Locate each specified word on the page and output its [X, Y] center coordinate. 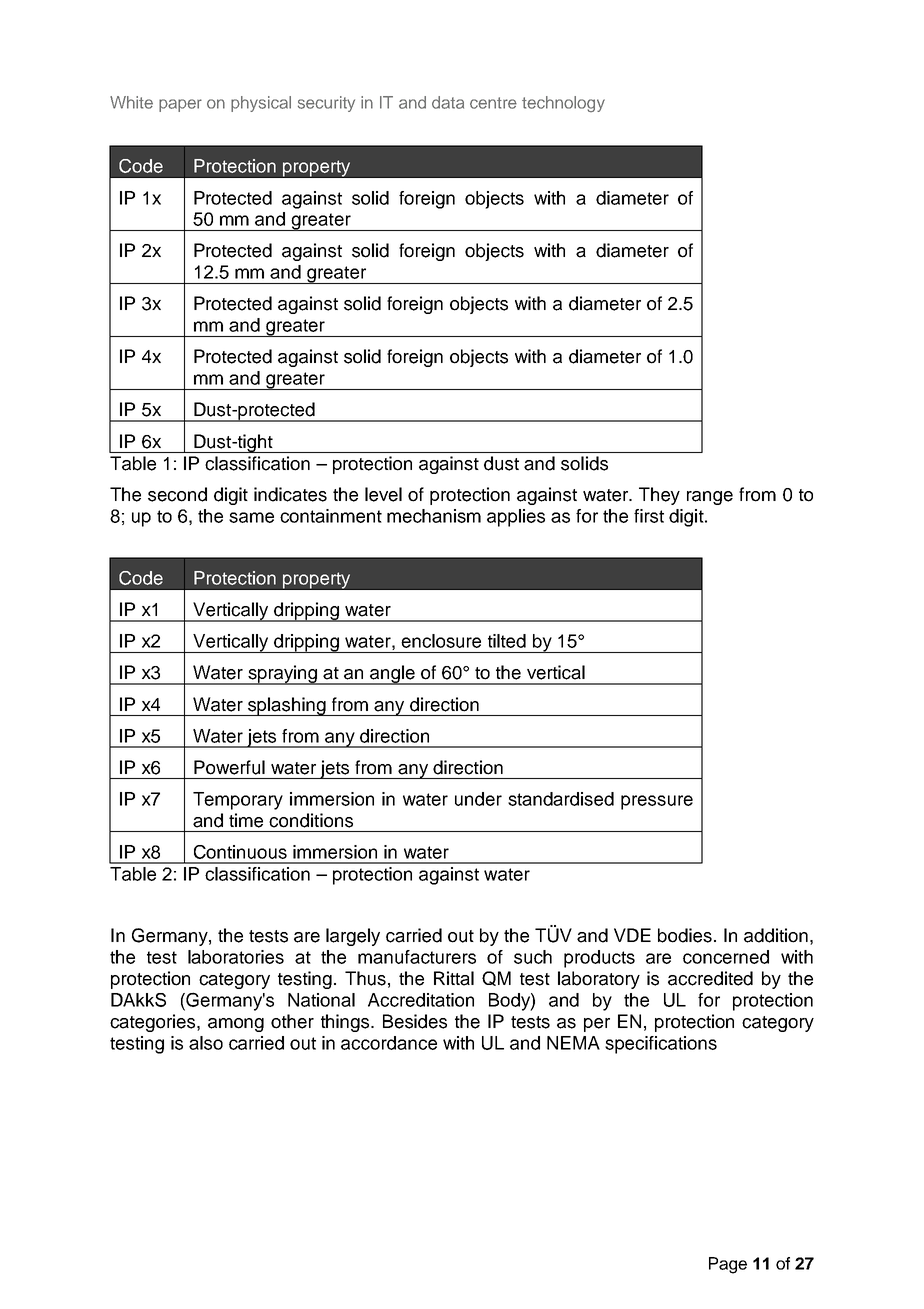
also [206, 1043]
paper [180, 105]
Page [728, 1265]
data [448, 102]
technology [563, 104]
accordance [389, 1043]
